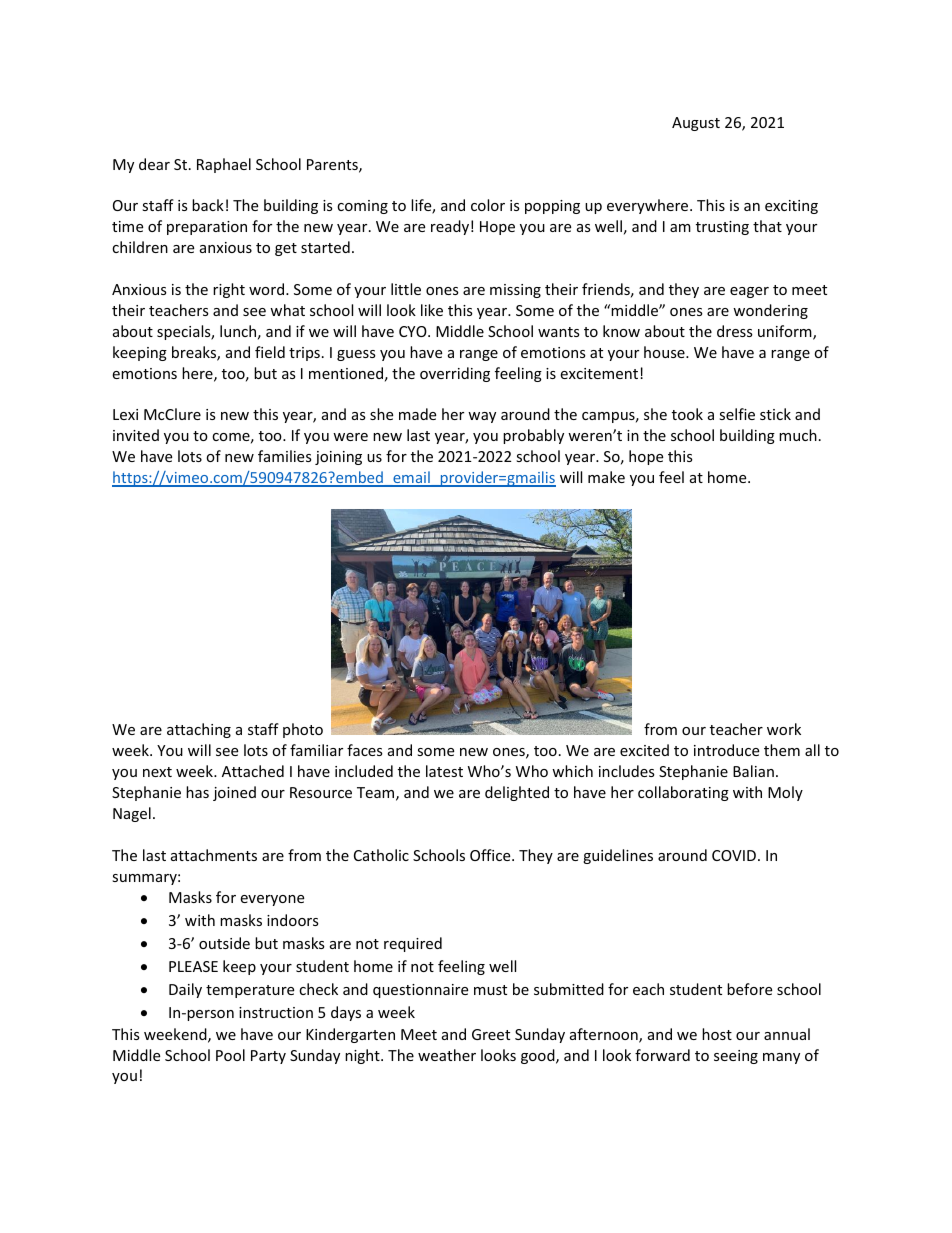 The height and width of the image is (1233, 952). Describe the element at coordinates (696, 124) in the image. I see `August` at that location.
